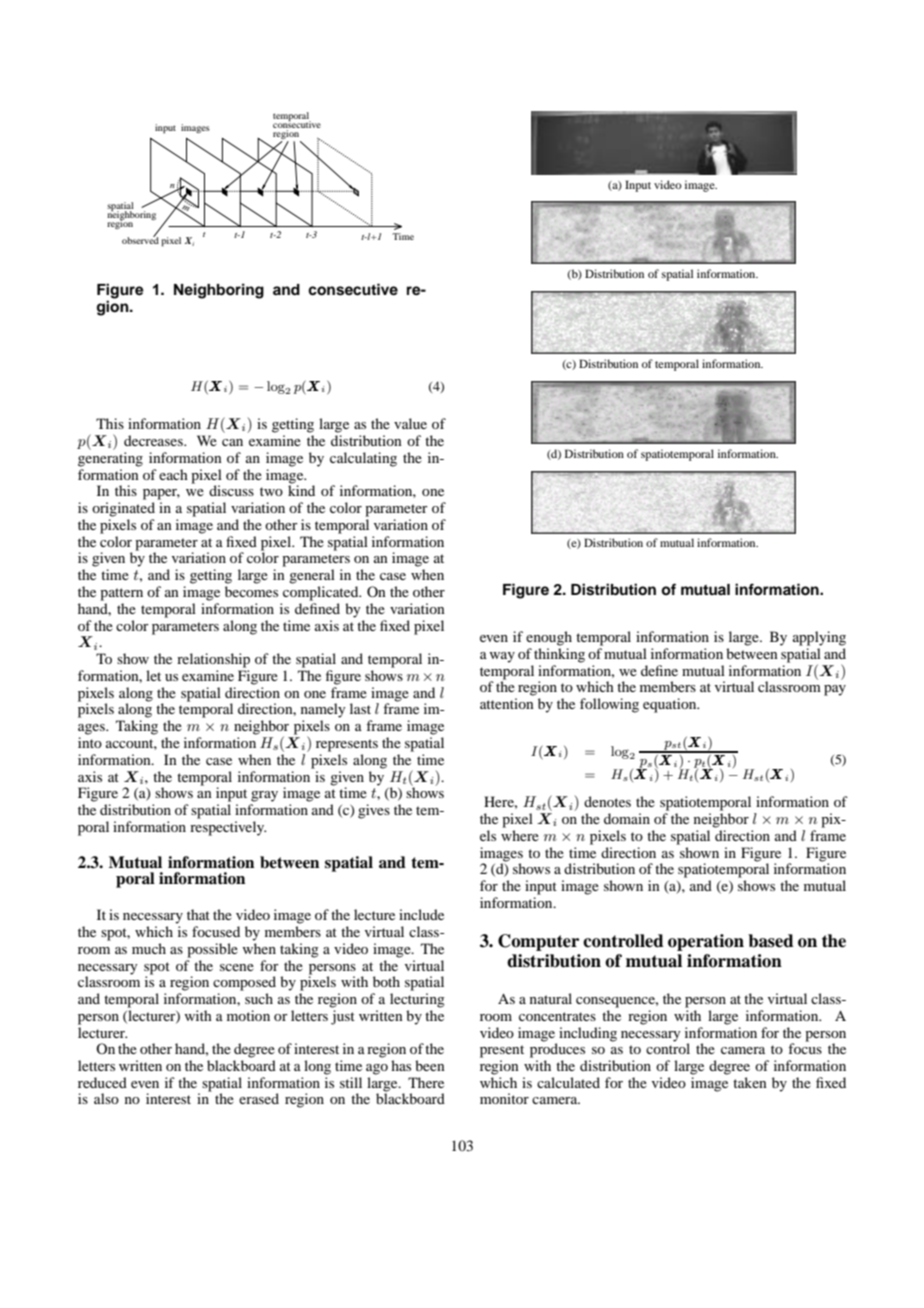 This screenshot has height=1308, width=924. Describe the element at coordinates (123, 509) in the screenshot. I see `originated` at that location.
